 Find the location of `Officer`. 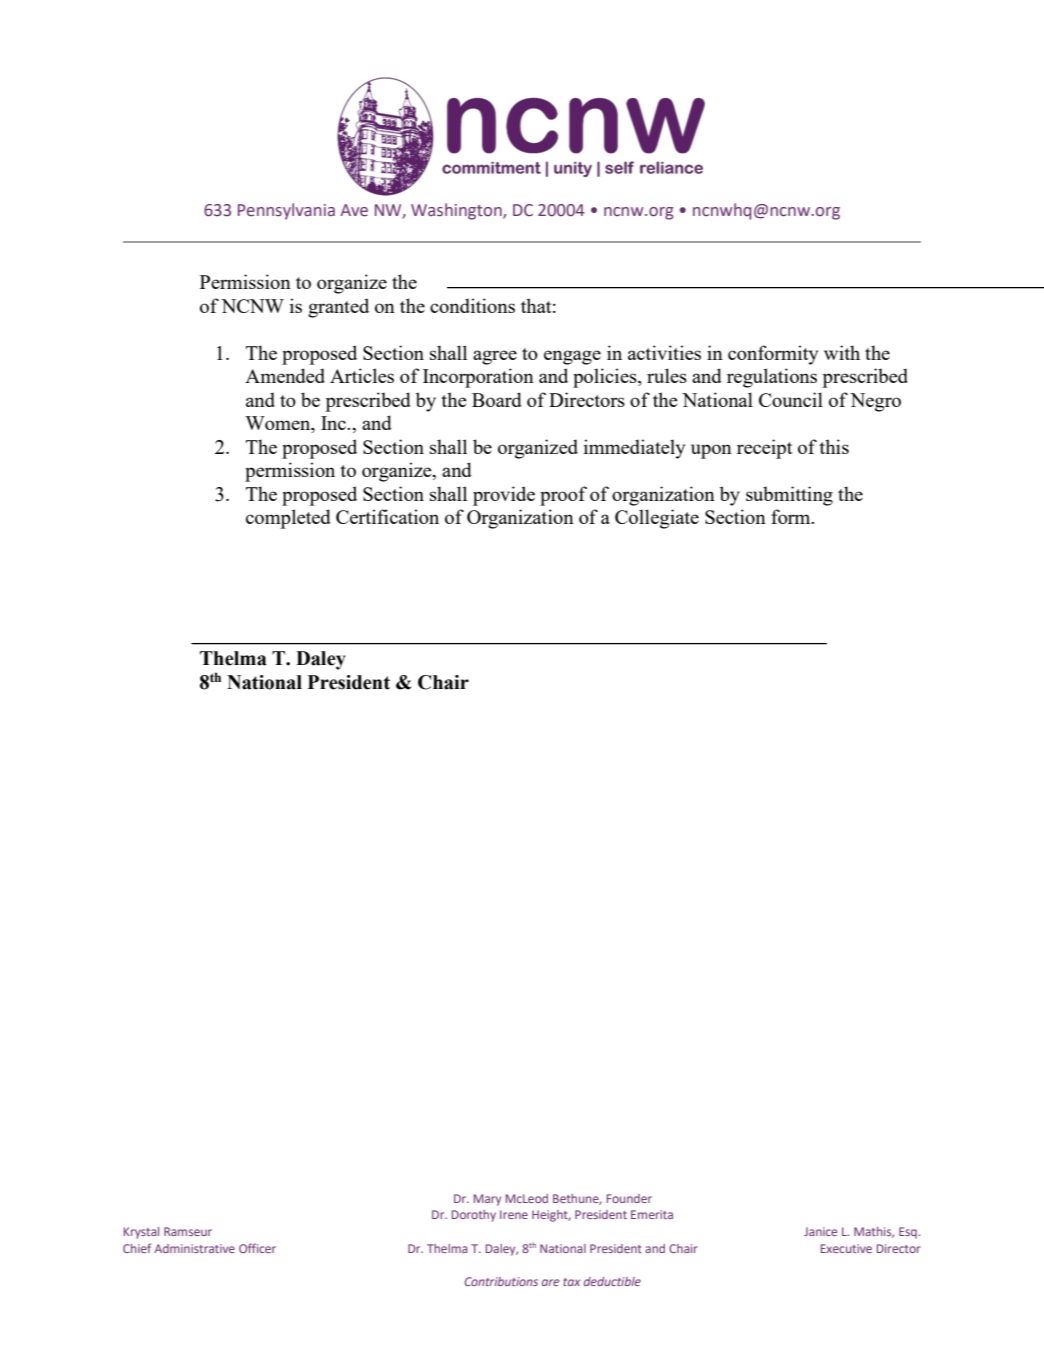

Officer is located at coordinates (257, 1248).
